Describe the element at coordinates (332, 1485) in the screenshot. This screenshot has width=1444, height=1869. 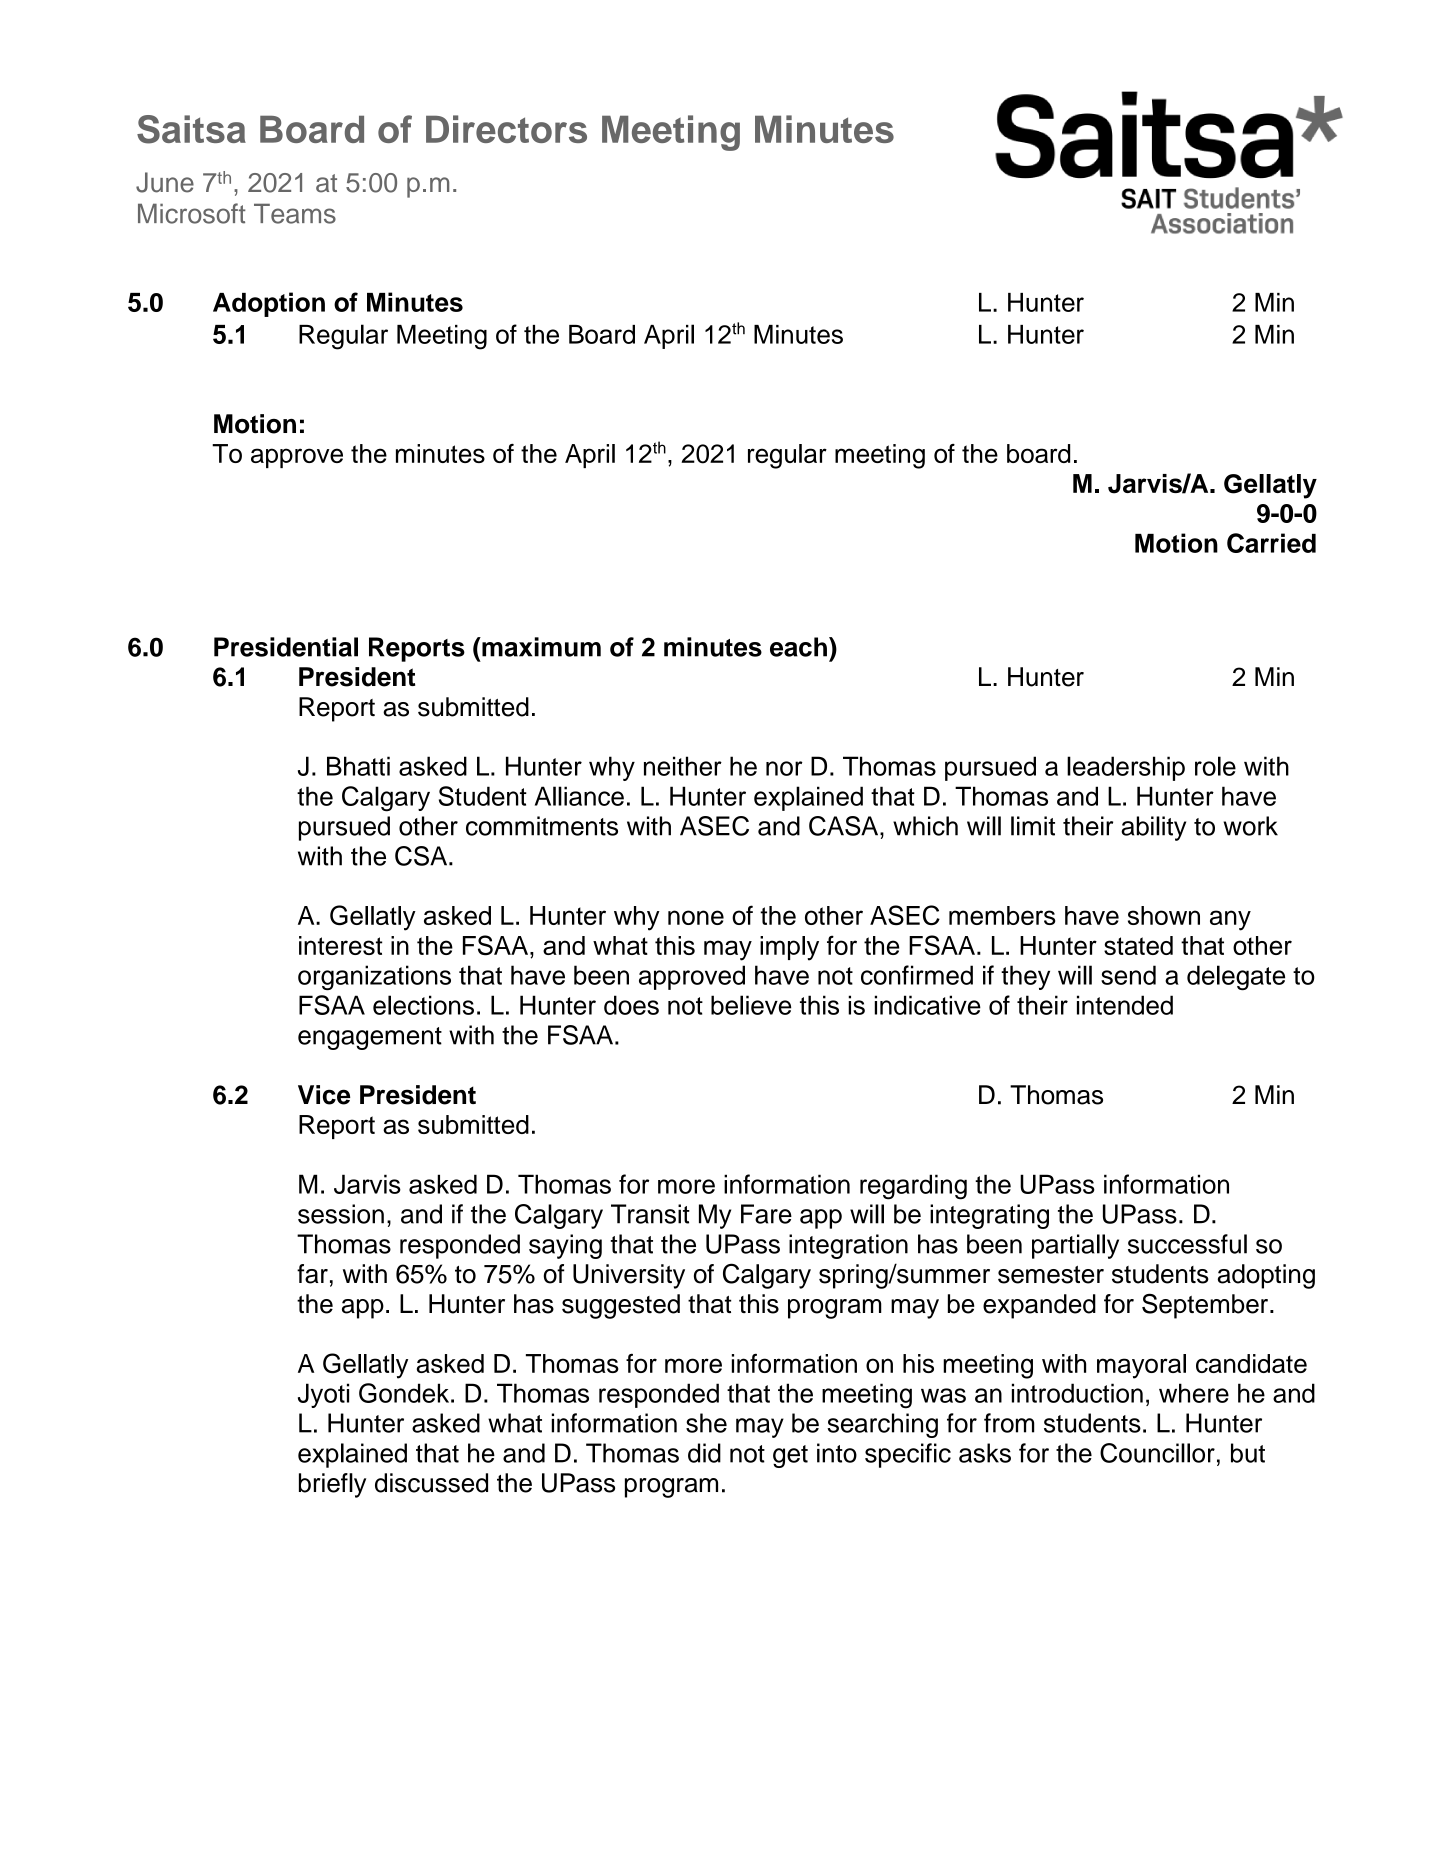
I see `briefly` at that location.
